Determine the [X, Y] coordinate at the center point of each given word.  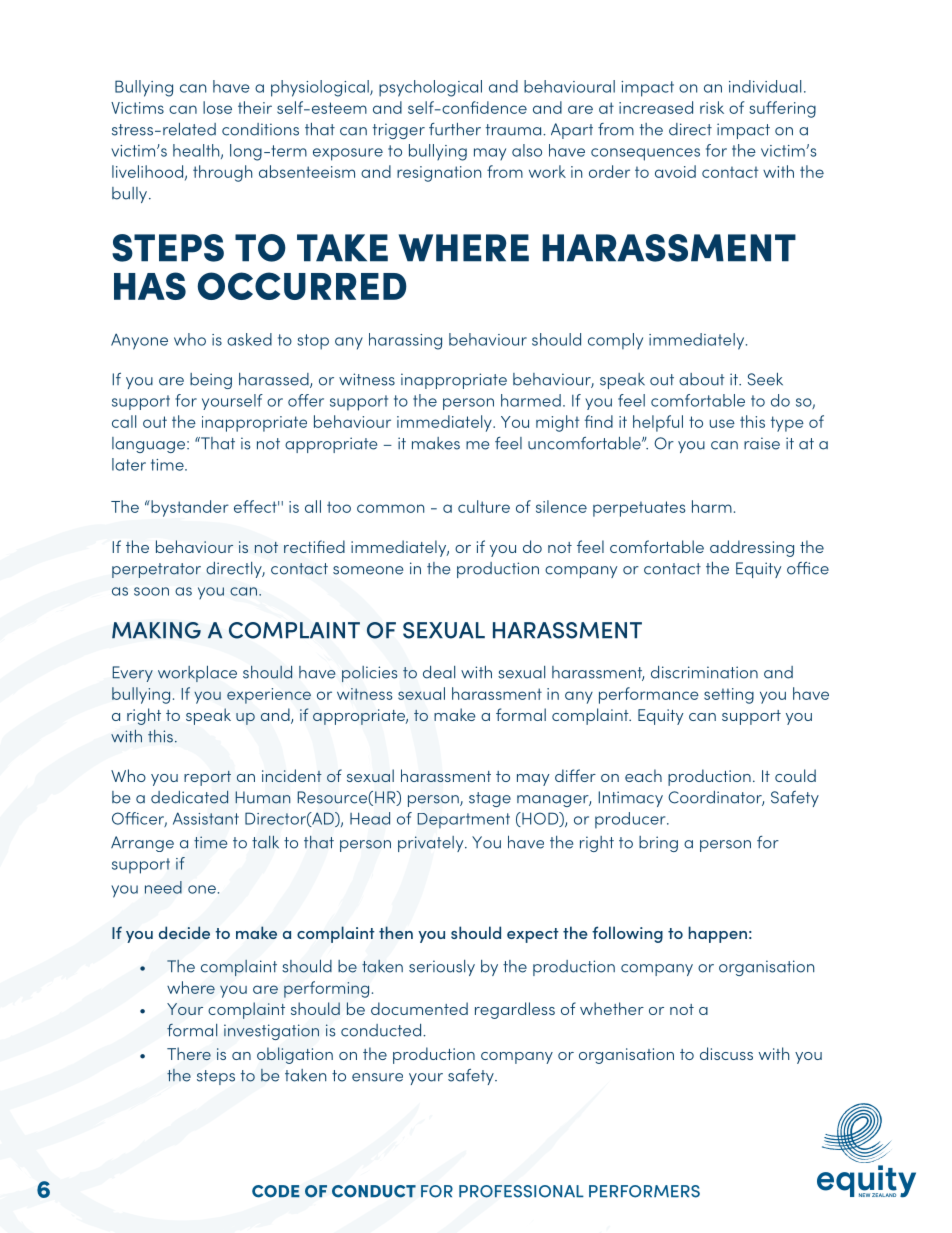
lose [217, 107]
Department [463, 821]
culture [484, 506]
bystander [189, 508]
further [455, 129]
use [722, 423]
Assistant [206, 818]
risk [712, 107]
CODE [276, 1191]
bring [658, 844]
